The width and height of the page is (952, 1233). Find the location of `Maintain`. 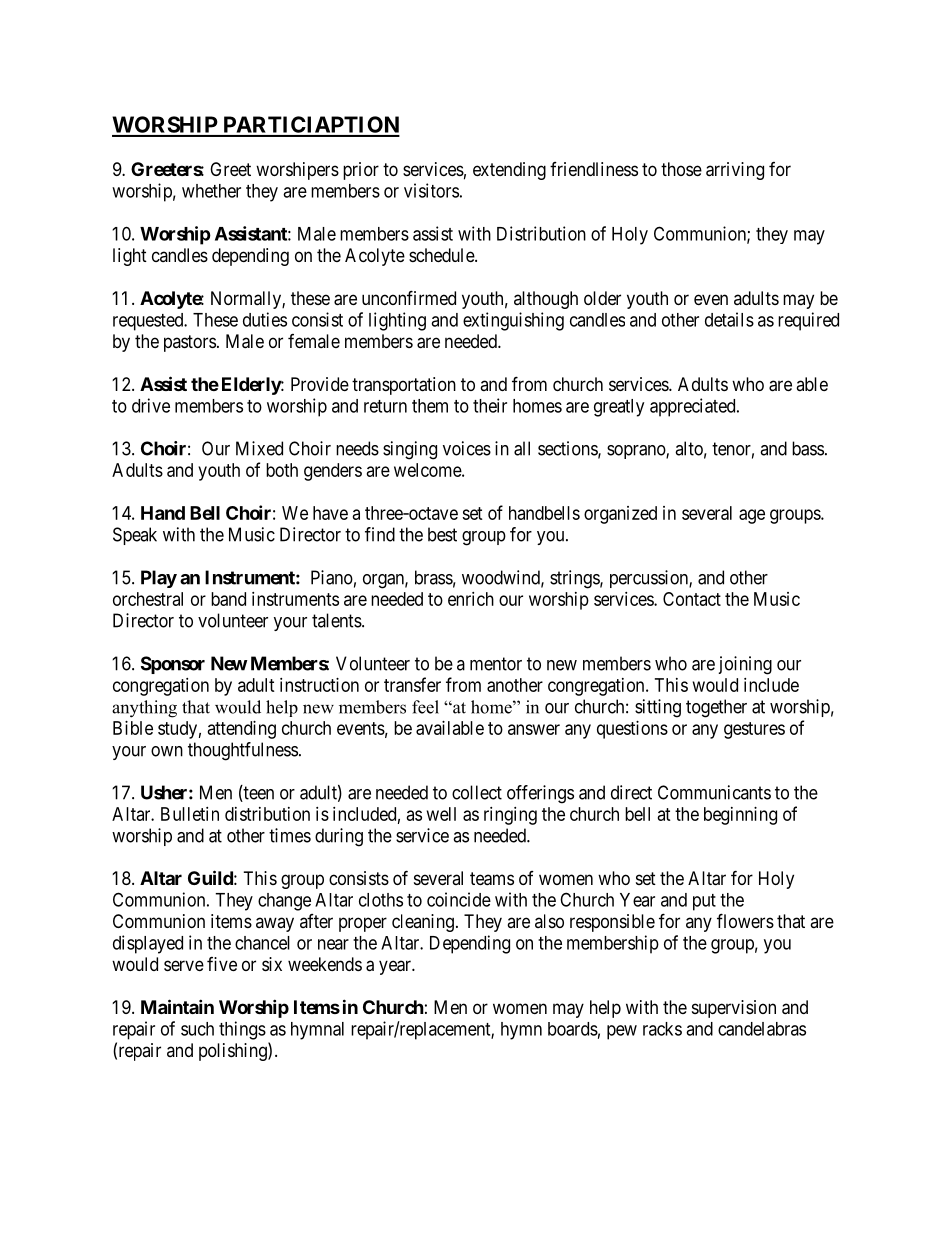

Maintain is located at coordinates (177, 1006).
